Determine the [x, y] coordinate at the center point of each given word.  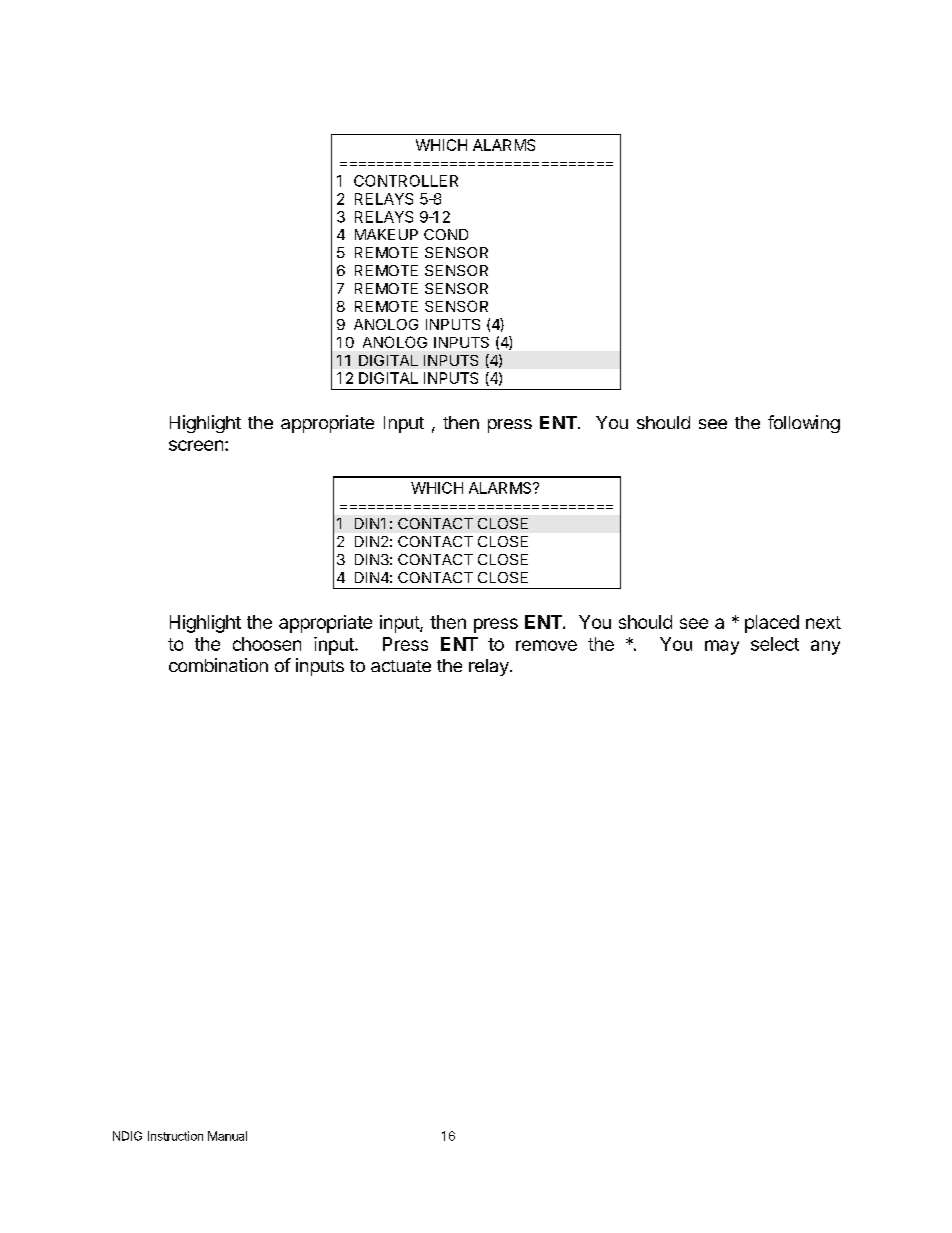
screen [196, 445]
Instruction [175, 1136]
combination [218, 665]
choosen [267, 644]
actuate [401, 666]
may [722, 647]
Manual [227, 1136]
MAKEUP [386, 234]
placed [772, 624]
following [804, 424]
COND [446, 234]
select [775, 644]
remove [546, 645]
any [825, 647]
